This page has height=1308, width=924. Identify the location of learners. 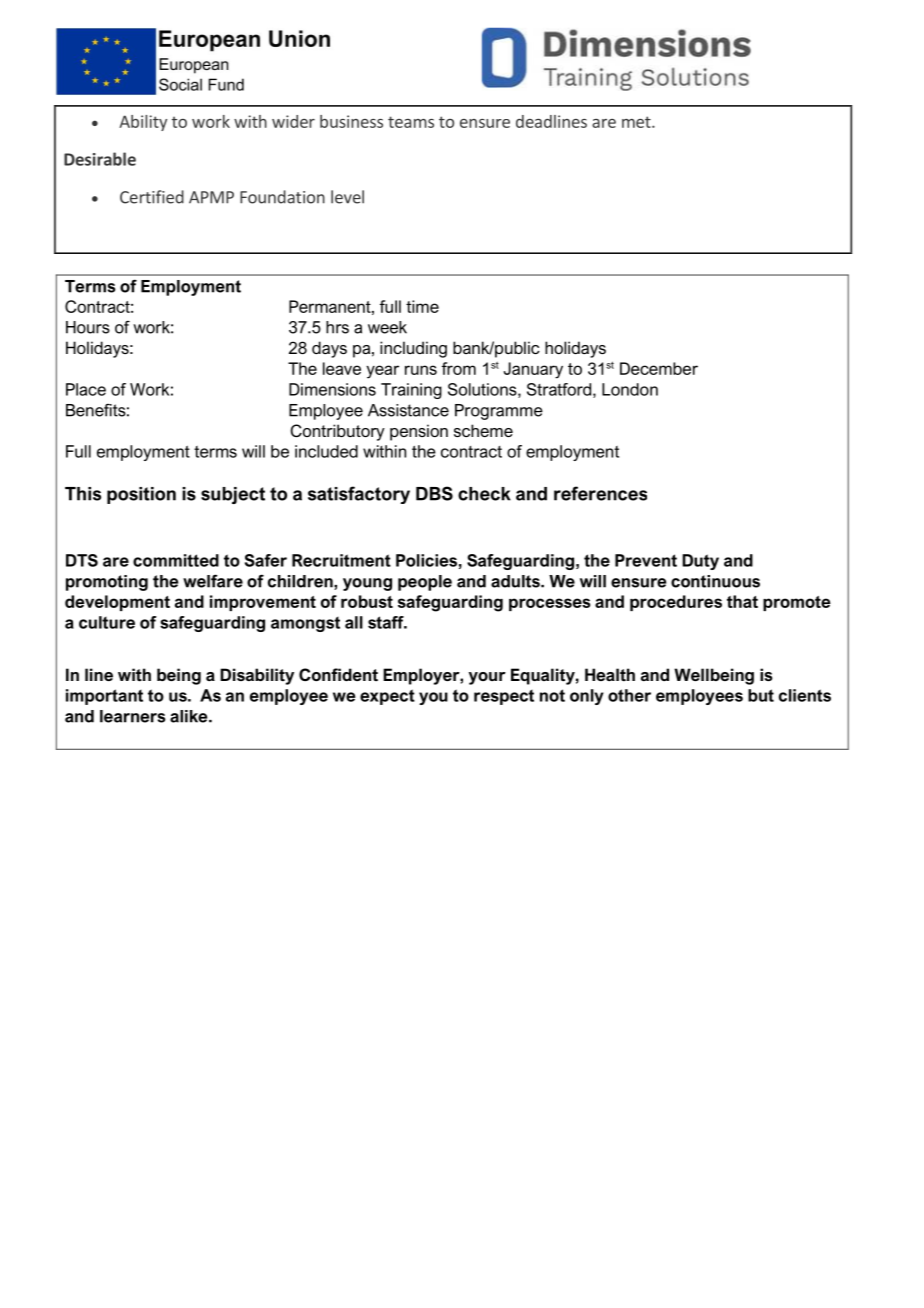
(133, 716).
